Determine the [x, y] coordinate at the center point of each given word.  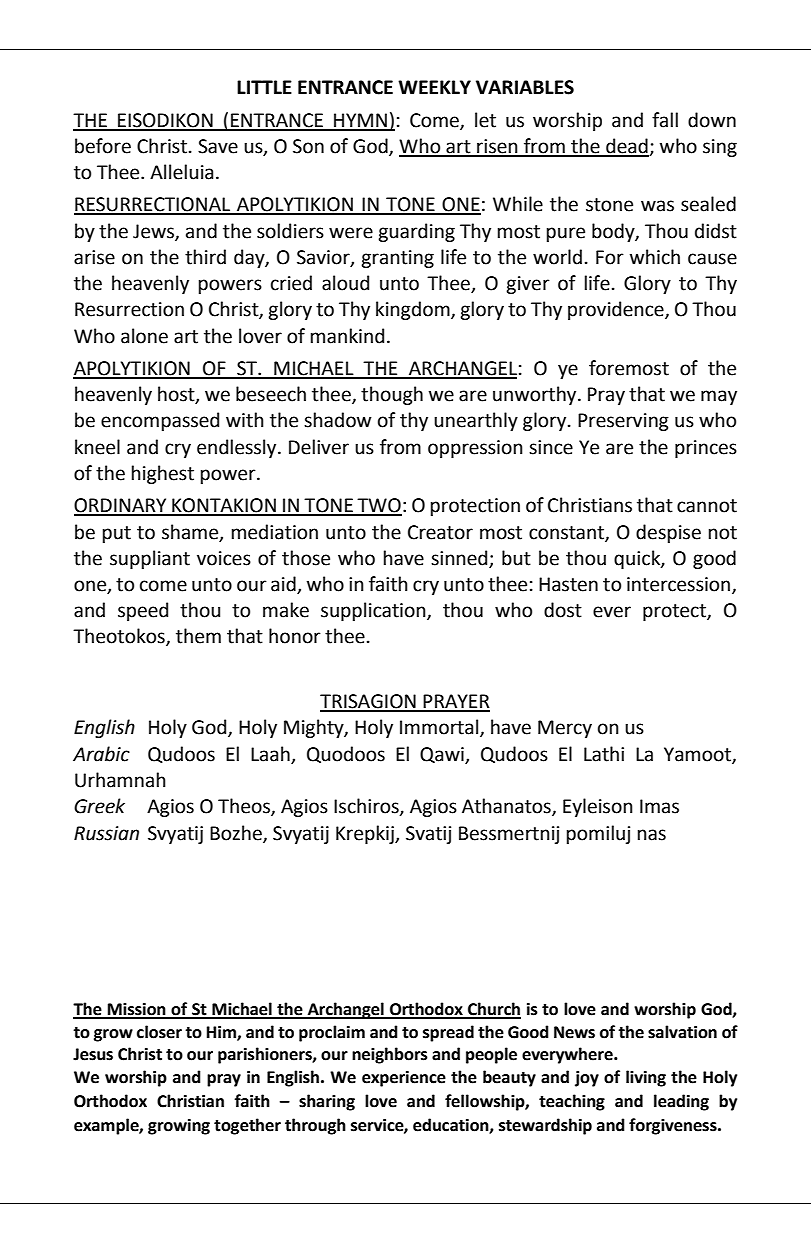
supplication [374, 611]
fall [665, 120]
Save [218, 146]
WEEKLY [434, 87]
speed [143, 611]
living [646, 1078]
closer [159, 1032]
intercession [680, 585]
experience [404, 1079]
